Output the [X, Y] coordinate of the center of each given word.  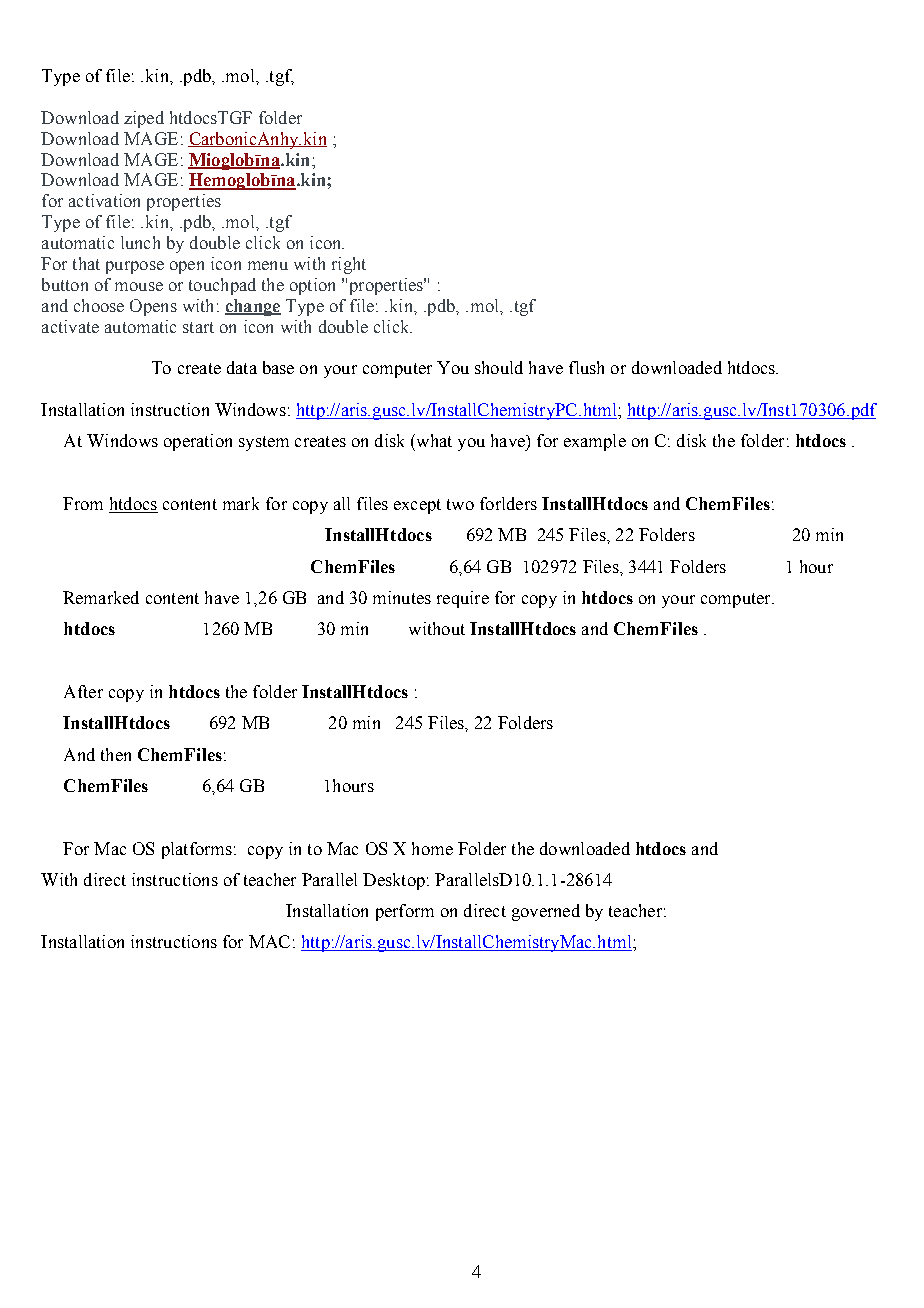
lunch [140, 242]
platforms [197, 850]
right [349, 265]
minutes [402, 597]
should [499, 367]
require [463, 599]
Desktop [394, 881]
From [83, 503]
